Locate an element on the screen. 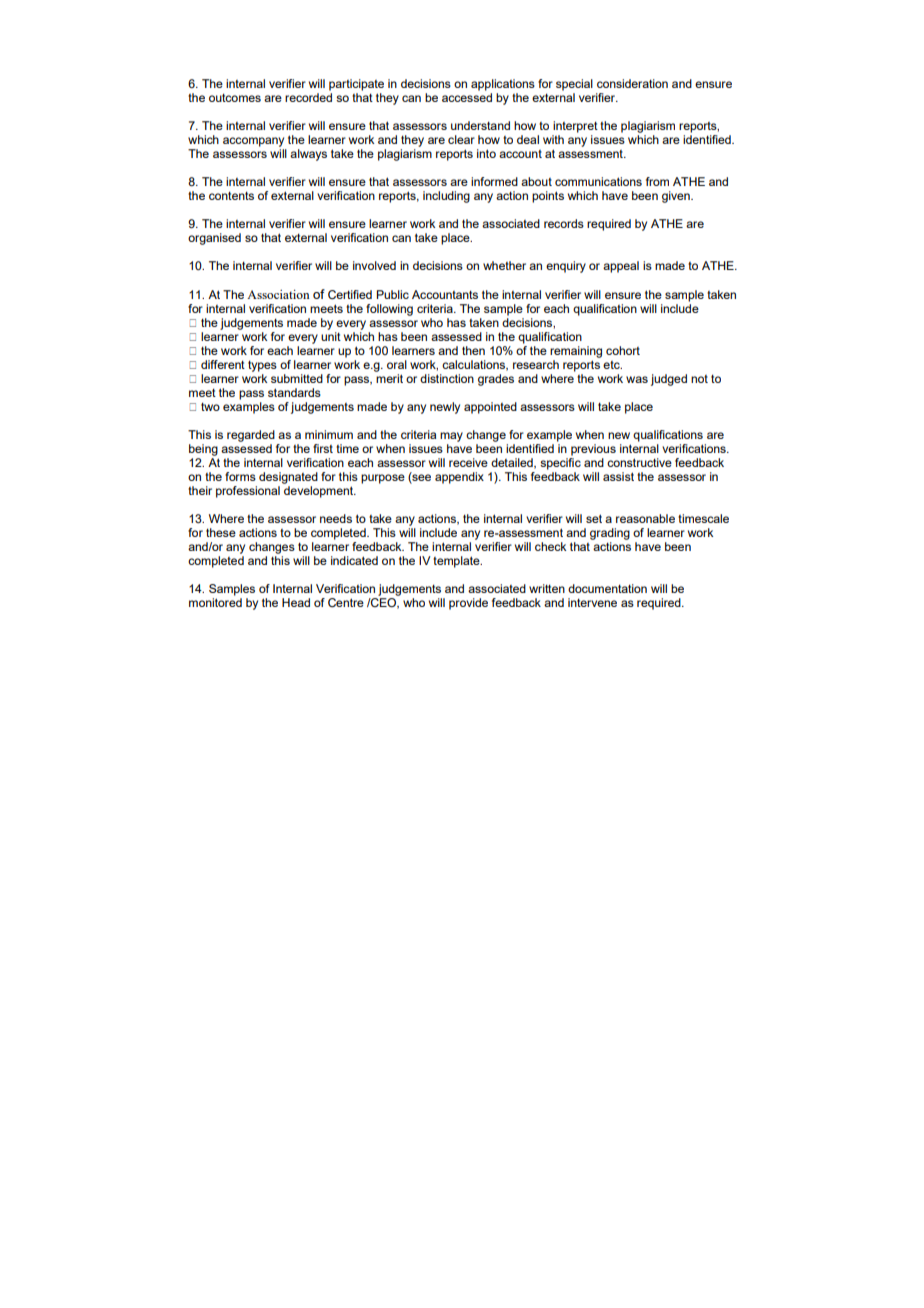 Image resolution: width=924 pixels, height=1308 pixels. organised is located at coordinates (214, 239).
